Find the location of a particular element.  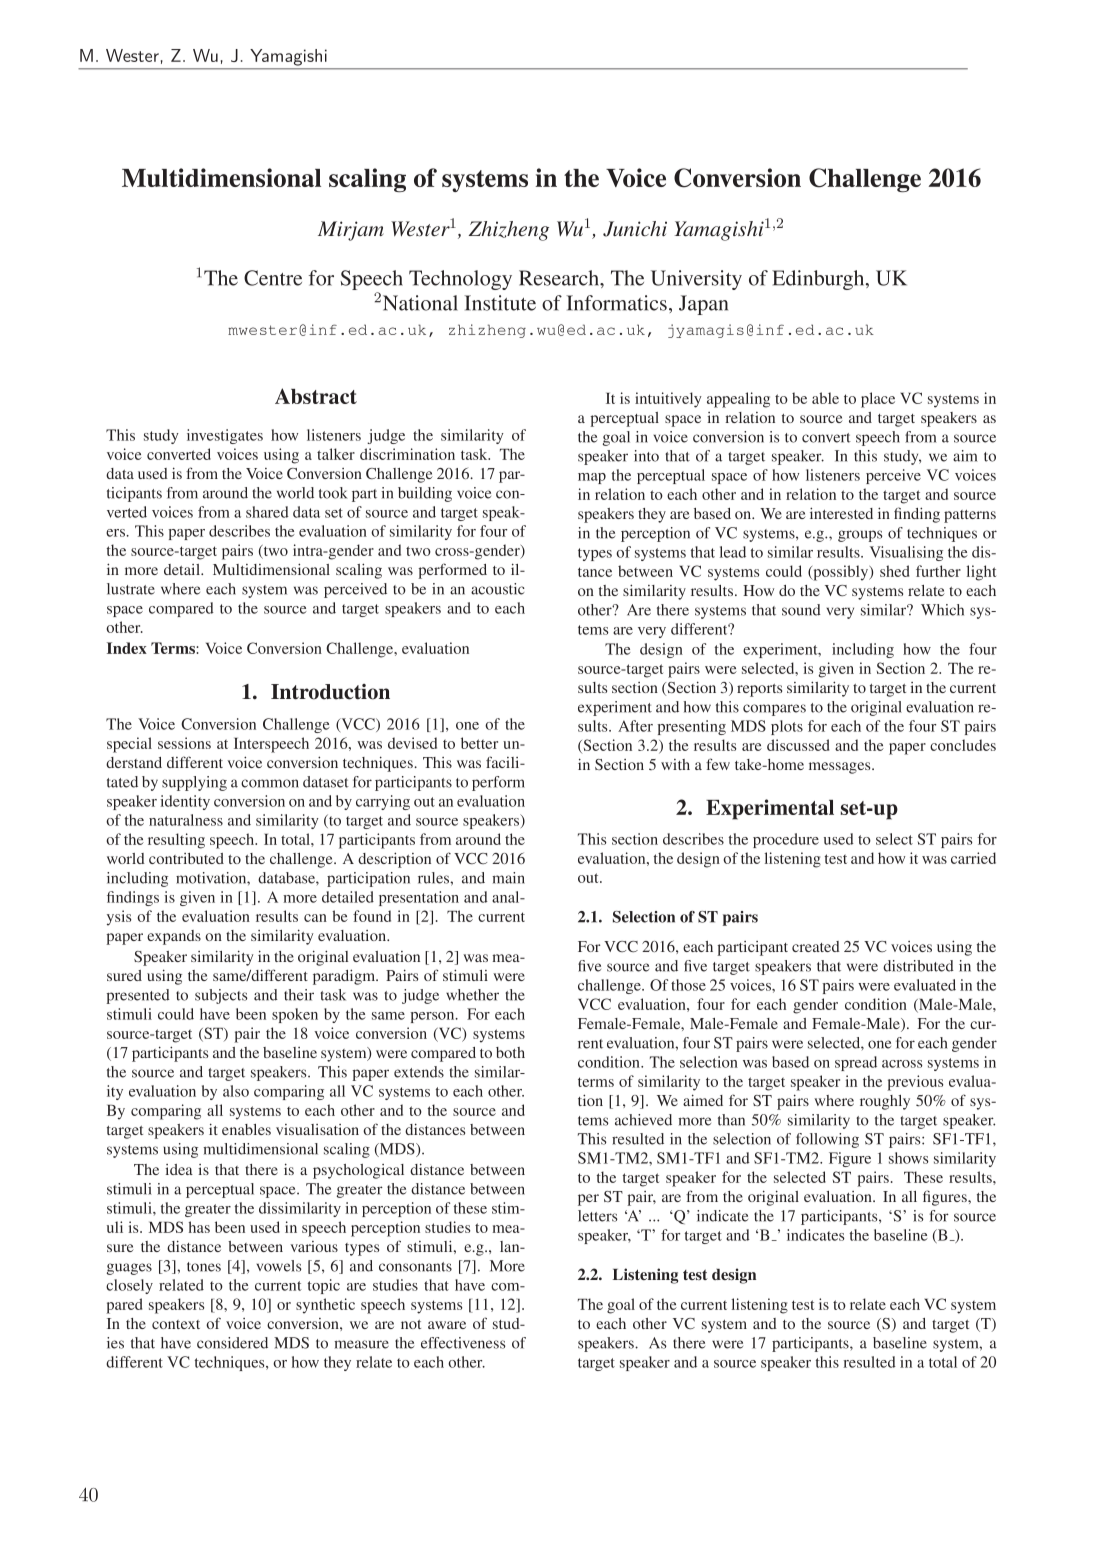

supplying is located at coordinates (194, 783).
